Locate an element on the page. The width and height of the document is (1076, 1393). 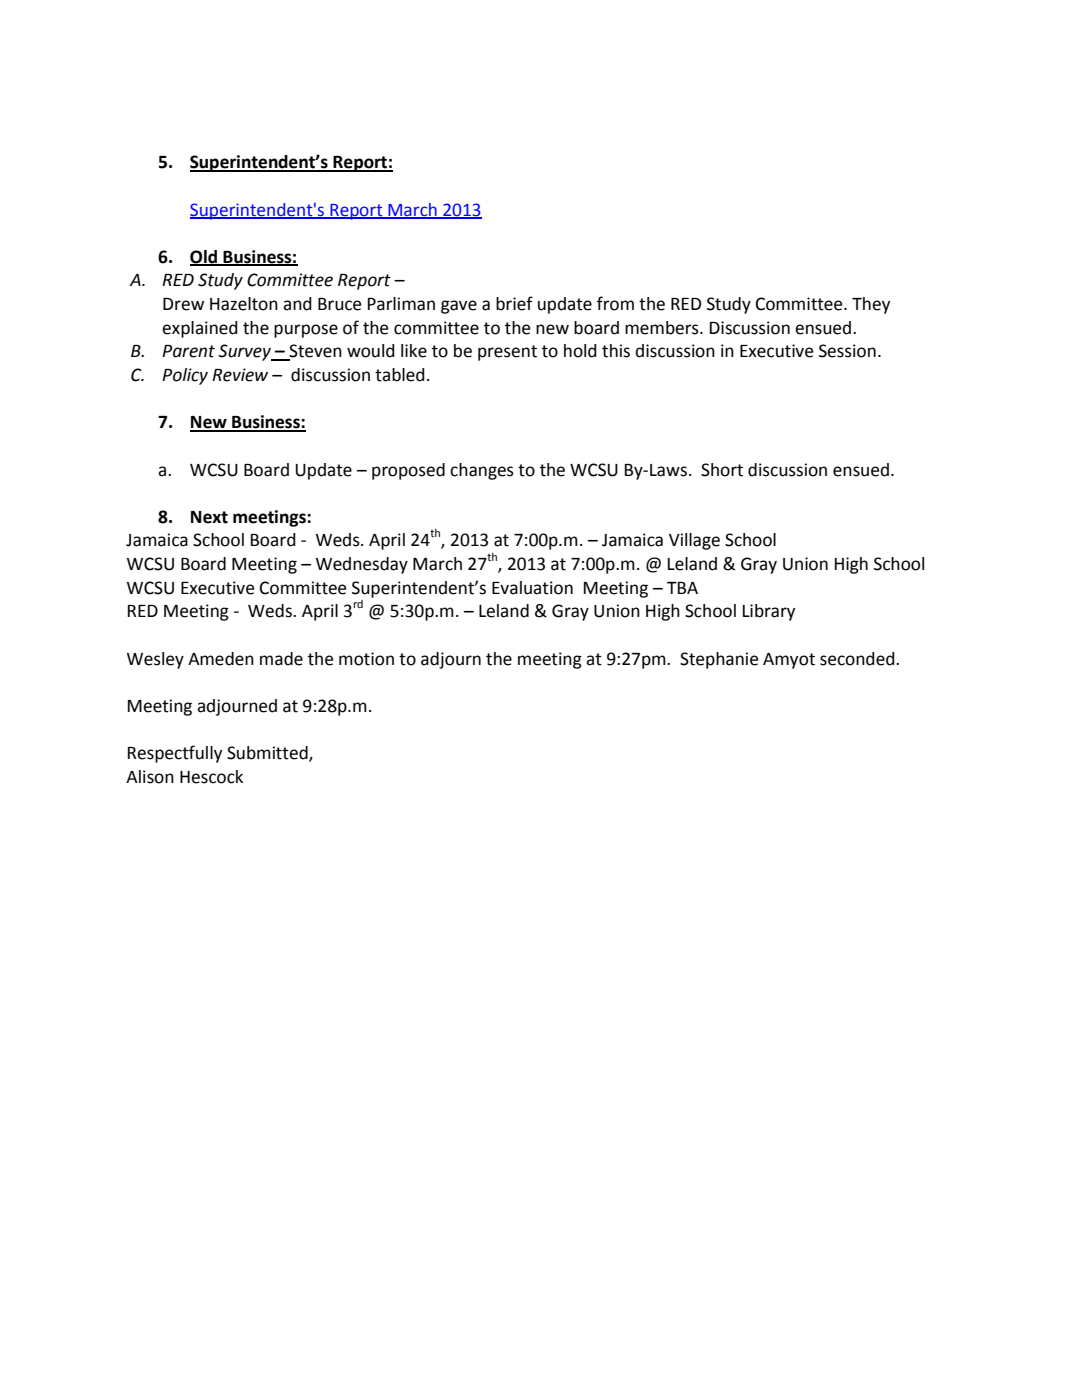
Next is located at coordinates (209, 517).
